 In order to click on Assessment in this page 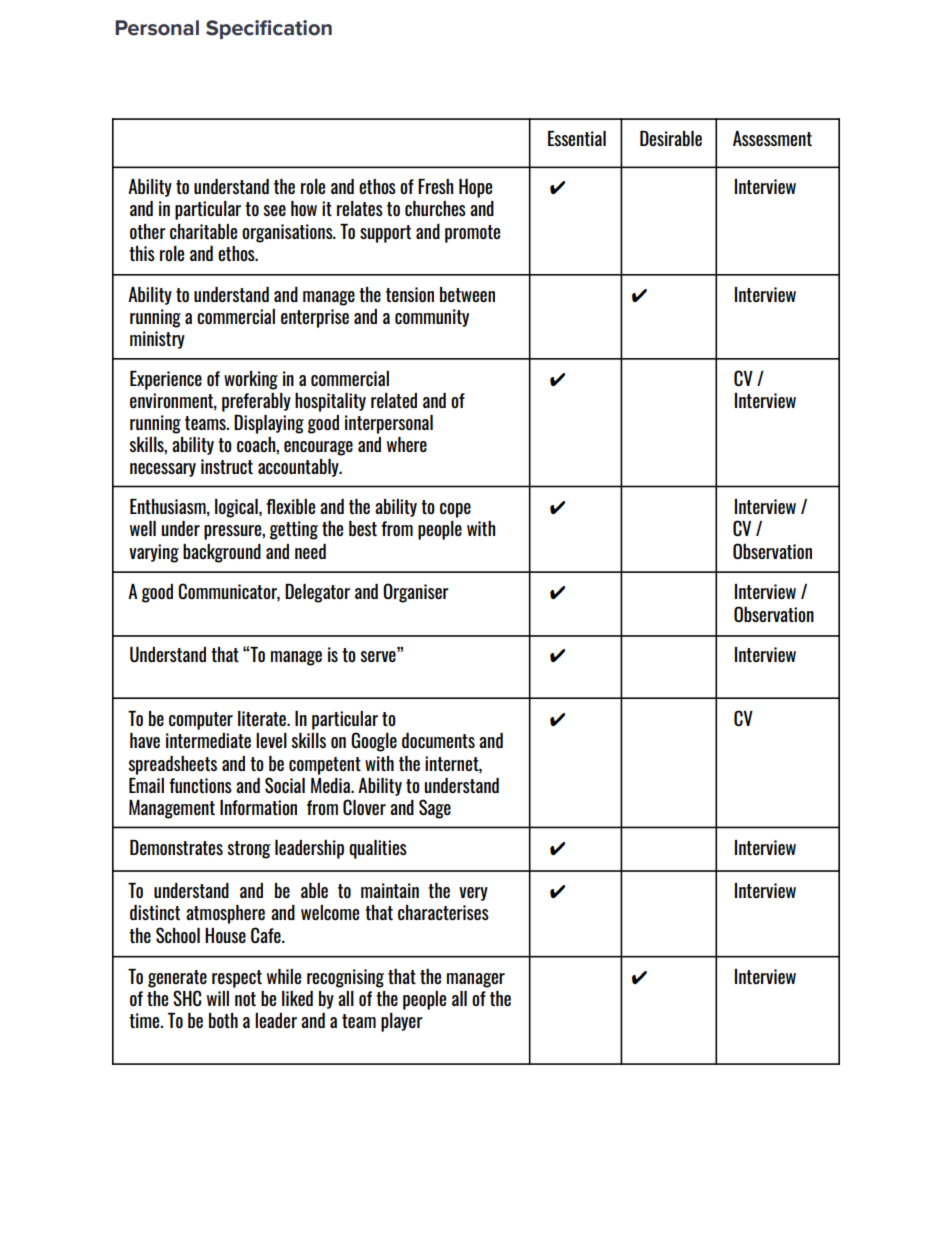, I will do `click(772, 138)`.
